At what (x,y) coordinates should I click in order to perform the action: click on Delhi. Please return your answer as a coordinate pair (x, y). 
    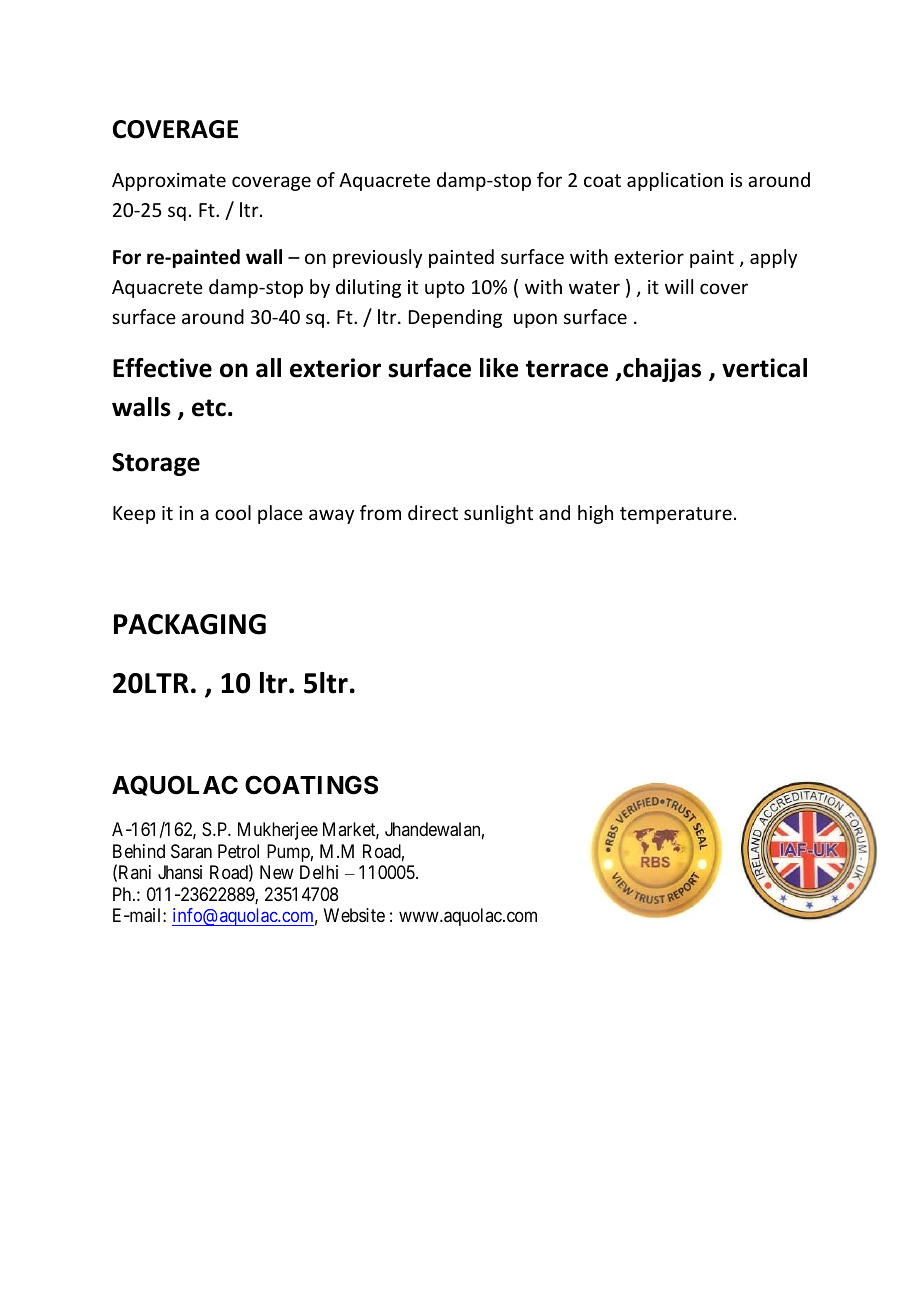
    Looking at the image, I should click on (319, 872).
